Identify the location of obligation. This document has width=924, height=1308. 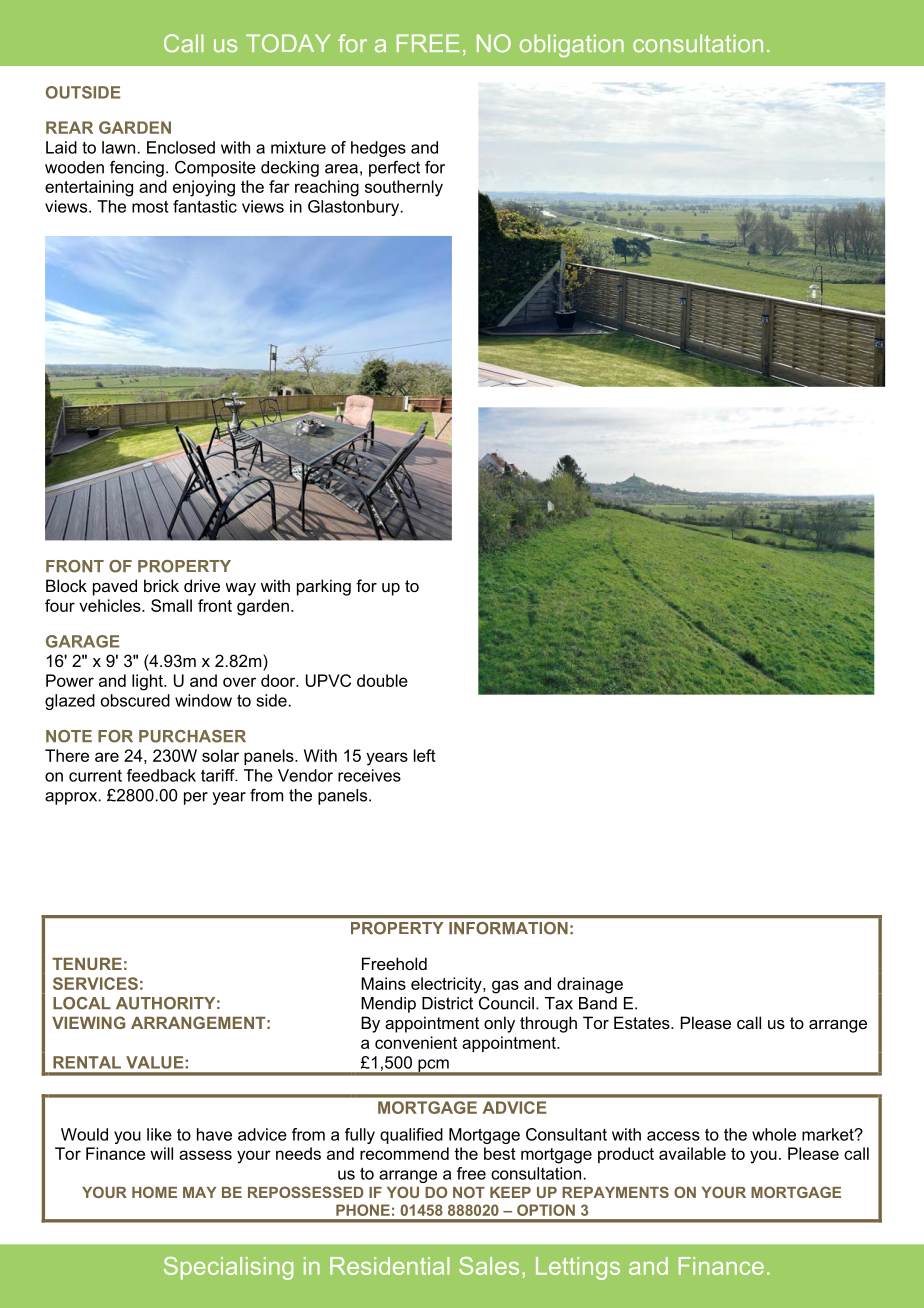
(572, 46).
